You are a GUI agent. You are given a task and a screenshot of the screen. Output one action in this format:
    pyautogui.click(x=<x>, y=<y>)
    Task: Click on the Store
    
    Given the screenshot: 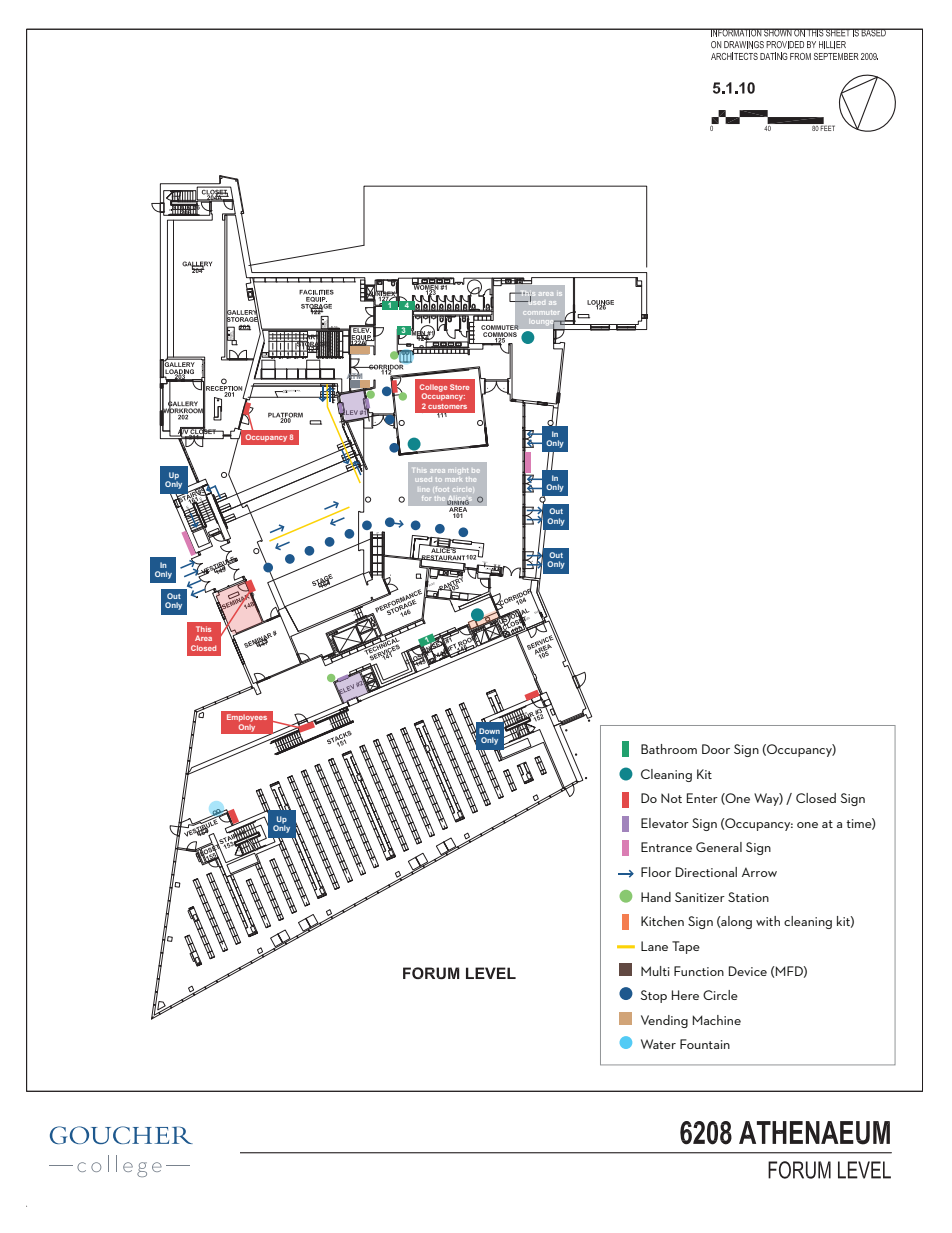 What is the action you would take?
    pyautogui.click(x=459, y=387)
